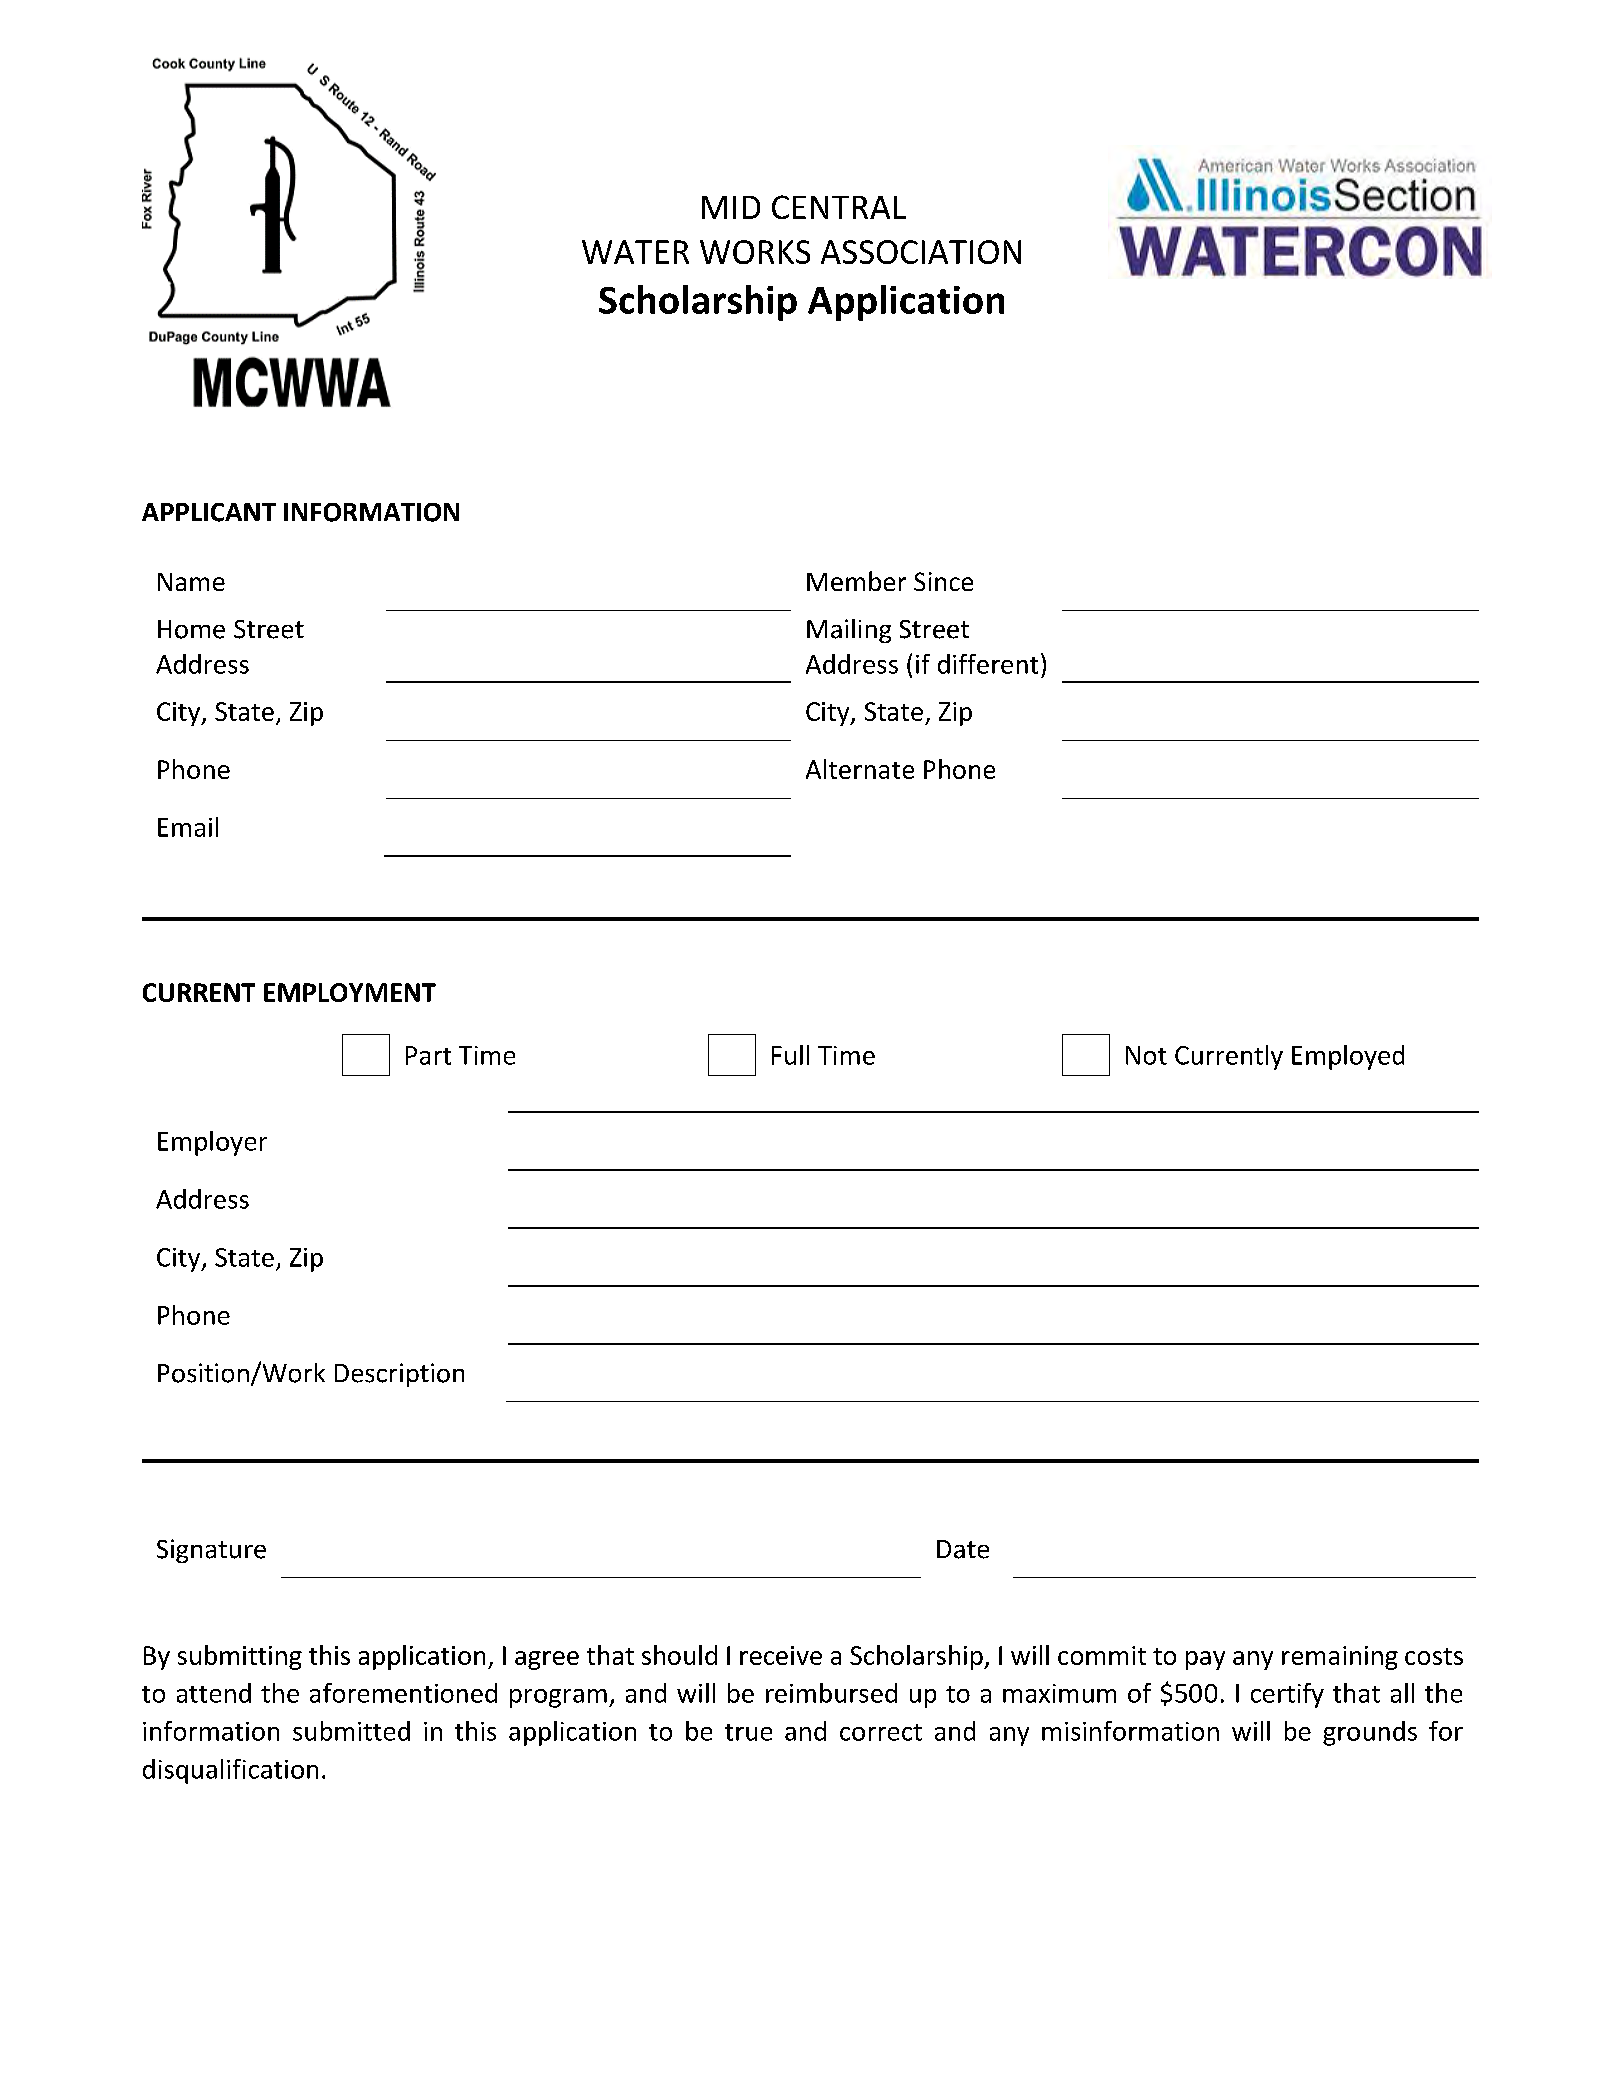 Image resolution: width=1605 pixels, height=2077 pixels. What do you see at coordinates (921, 252) in the screenshot?
I see `ASSOCIATION` at bounding box center [921, 252].
